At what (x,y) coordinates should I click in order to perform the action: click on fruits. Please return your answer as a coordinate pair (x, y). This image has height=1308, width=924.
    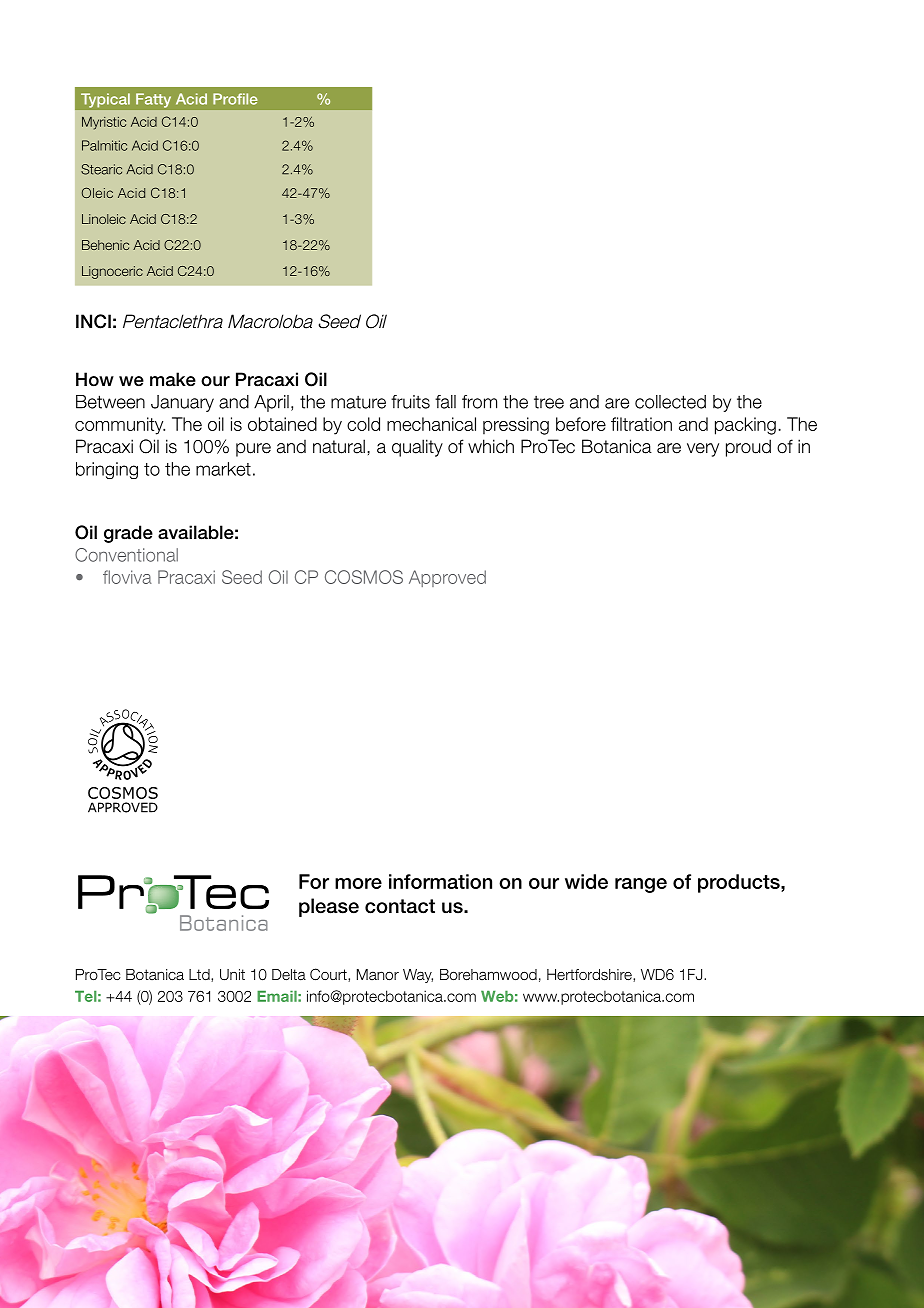
    Looking at the image, I should click on (410, 402).
